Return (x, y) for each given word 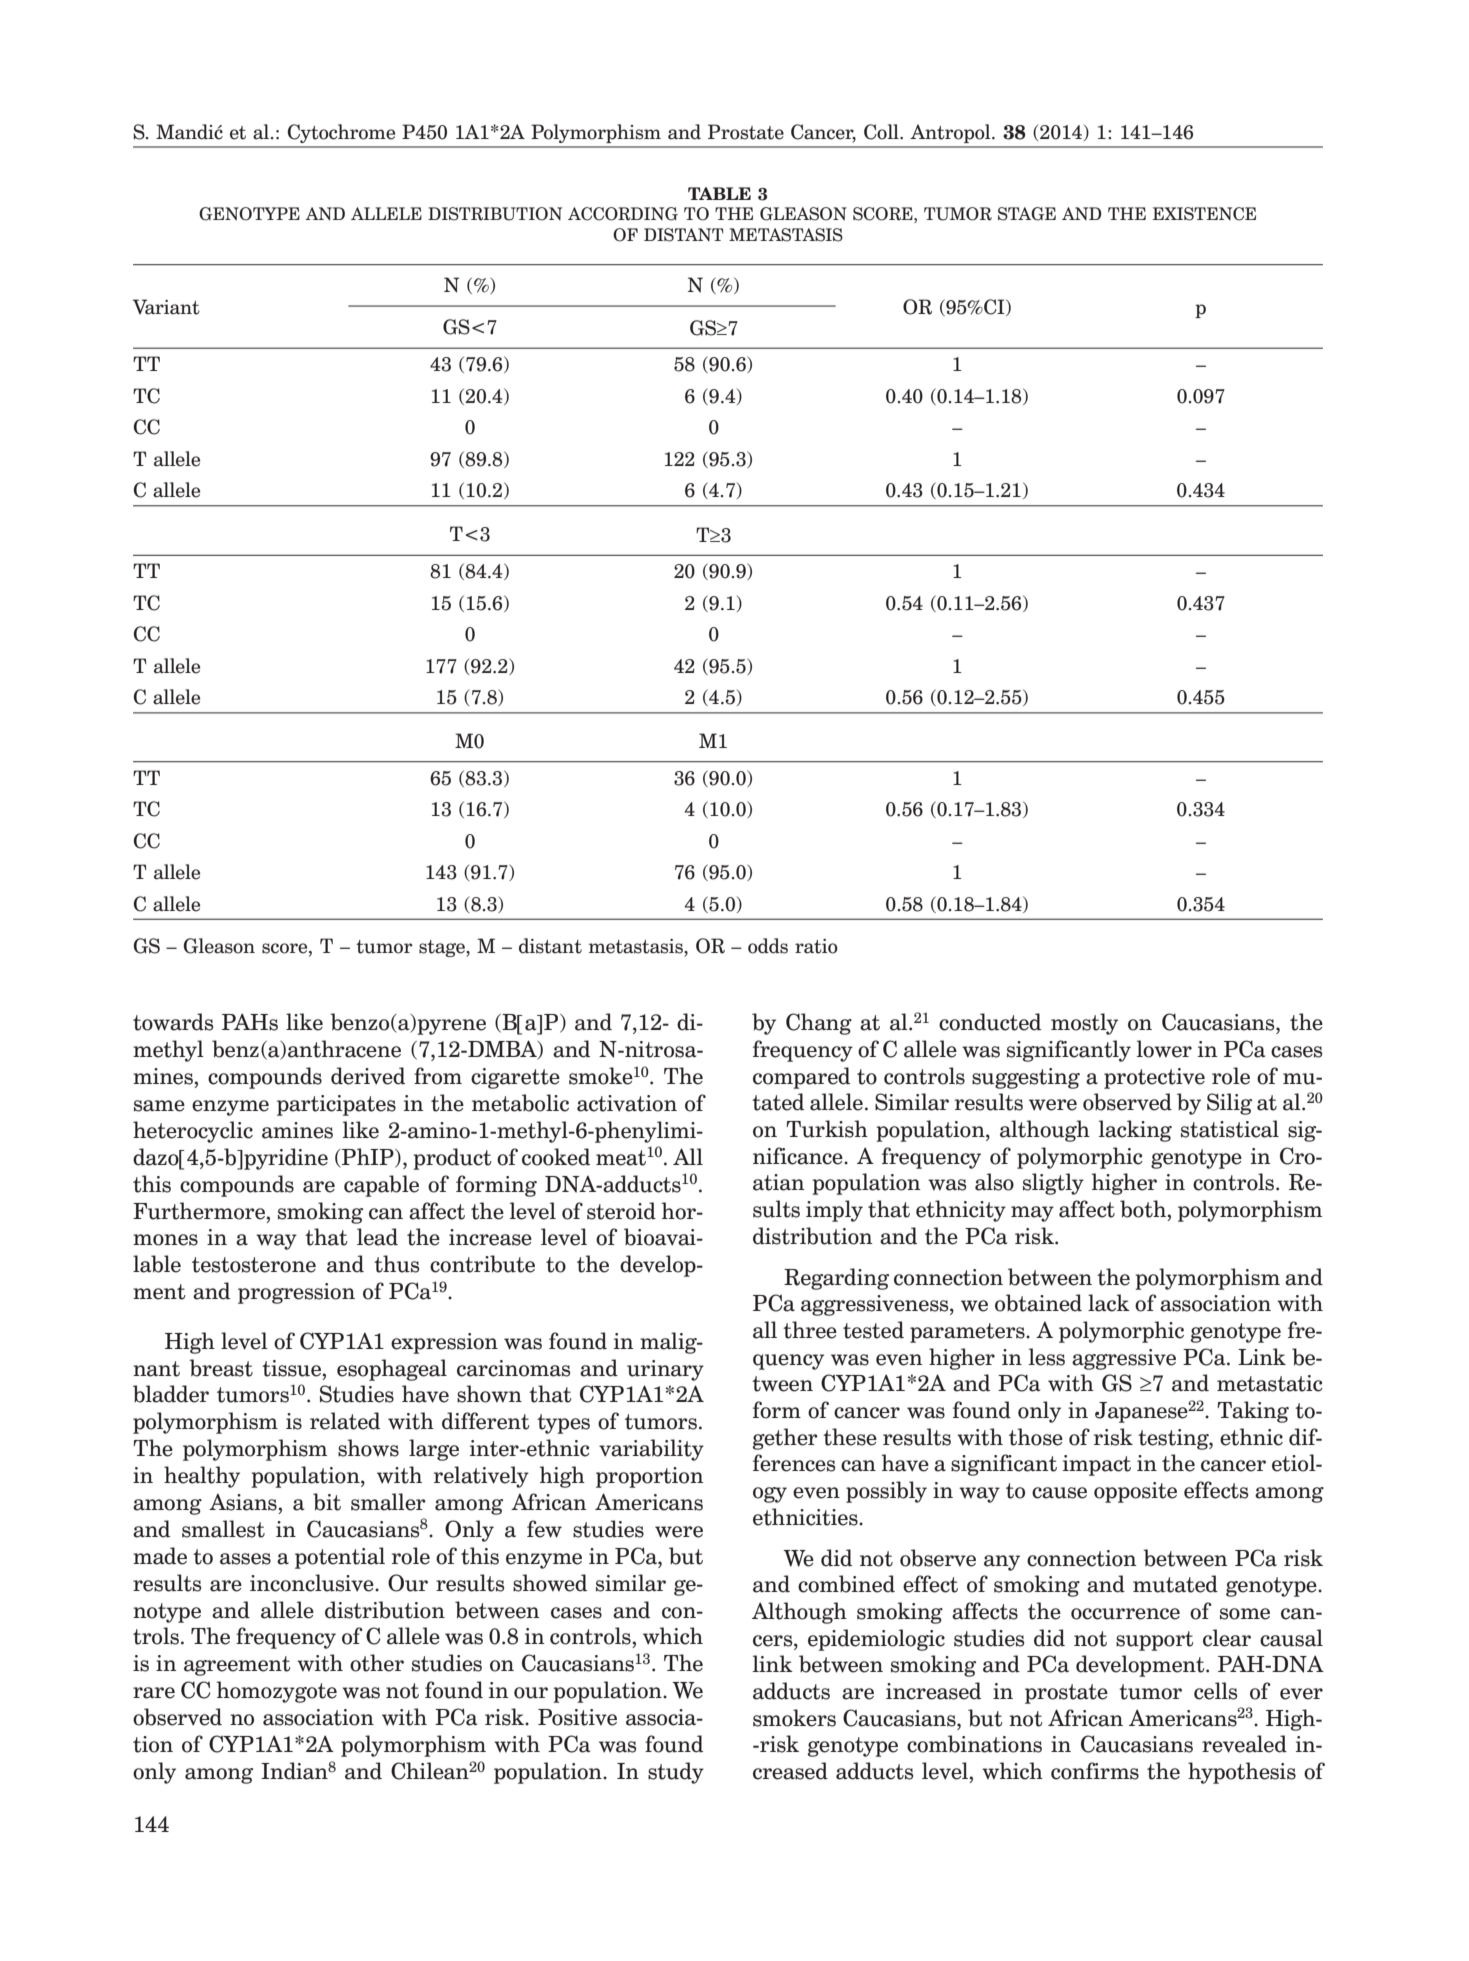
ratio (816, 946)
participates (336, 1105)
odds (768, 946)
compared (801, 1078)
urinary (665, 1370)
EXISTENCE (1204, 214)
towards (173, 1022)
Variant (166, 307)
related (345, 1421)
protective (1154, 1078)
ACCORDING (623, 214)
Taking (1253, 1412)
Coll (882, 132)
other (377, 1663)
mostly (1084, 1024)
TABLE (719, 193)
